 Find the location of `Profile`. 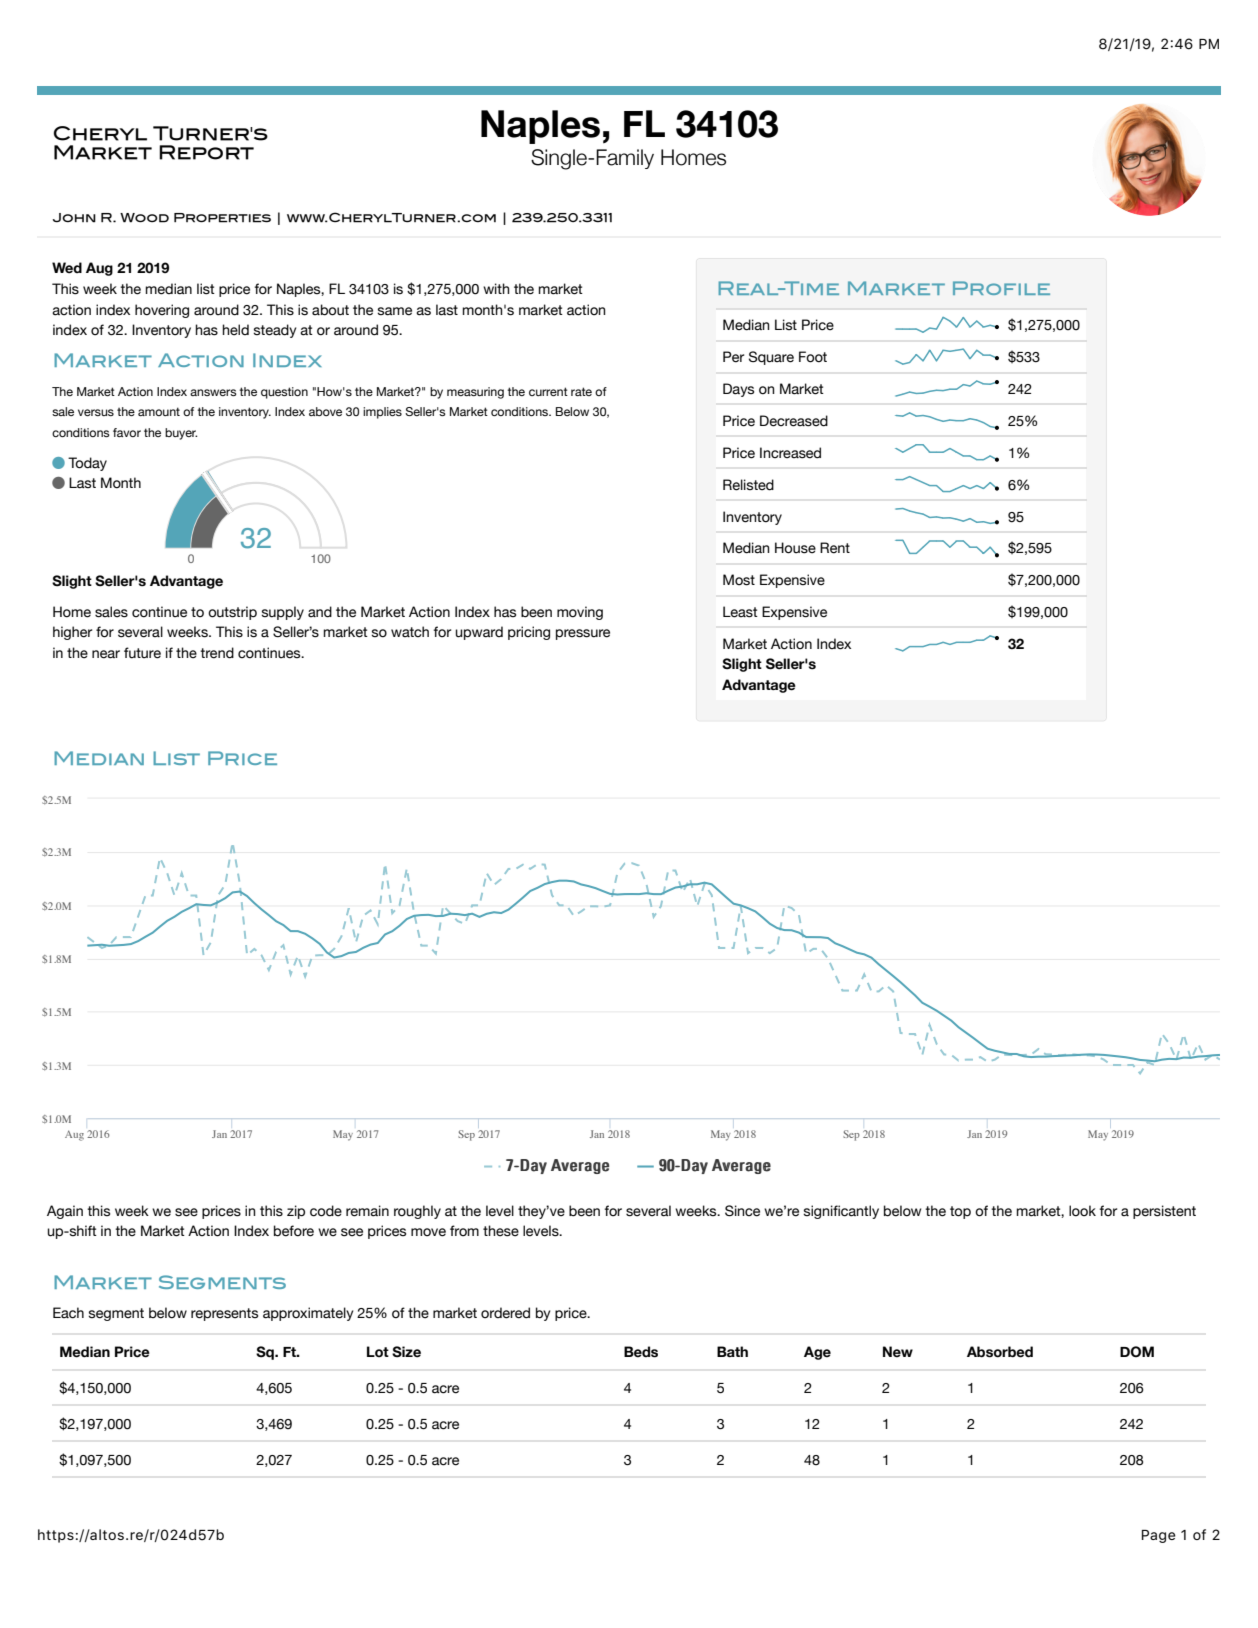

Profile is located at coordinates (1001, 288).
